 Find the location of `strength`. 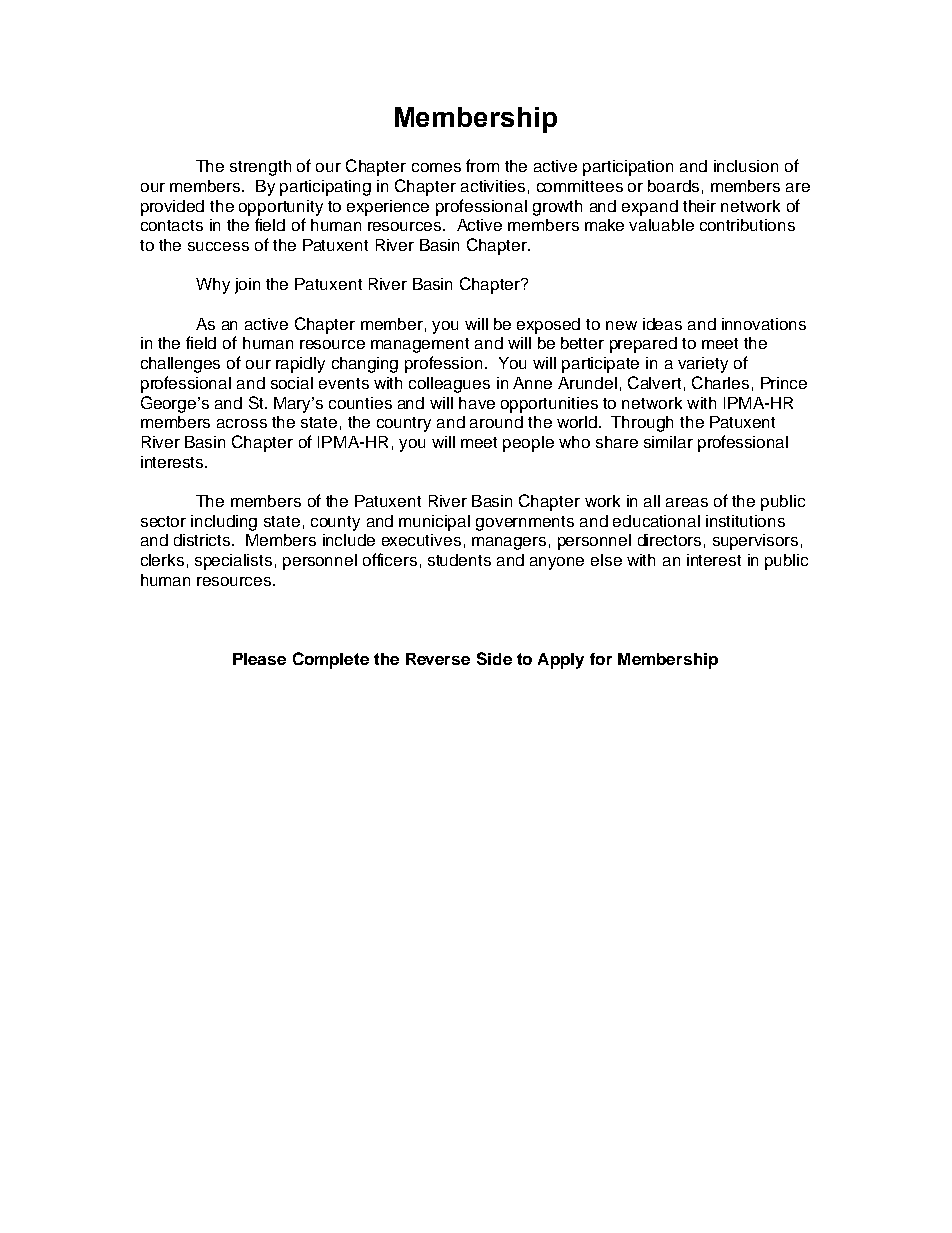

strength is located at coordinates (260, 168).
